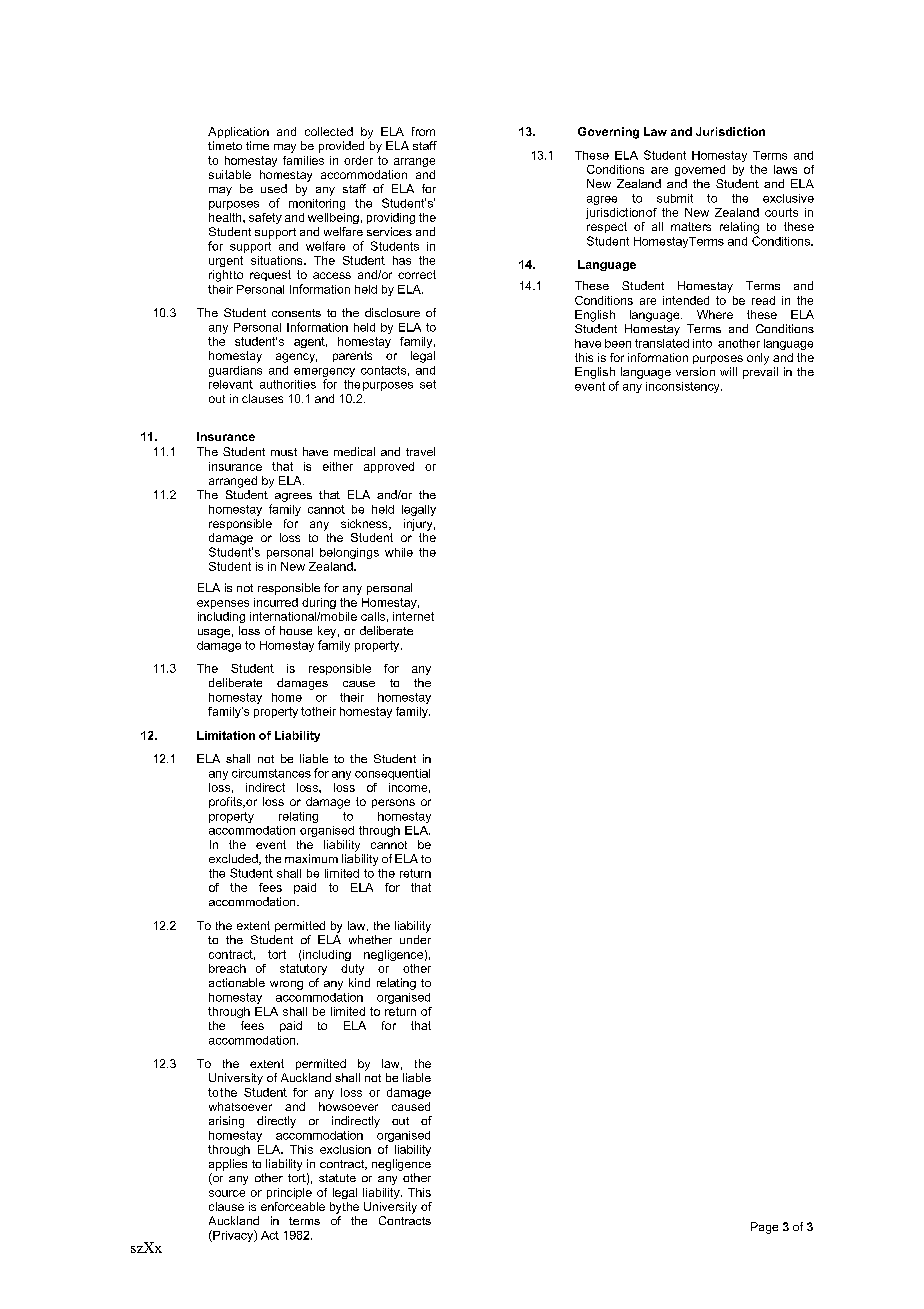  What do you see at coordinates (415, 939) in the screenshot?
I see `under` at bounding box center [415, 939].
